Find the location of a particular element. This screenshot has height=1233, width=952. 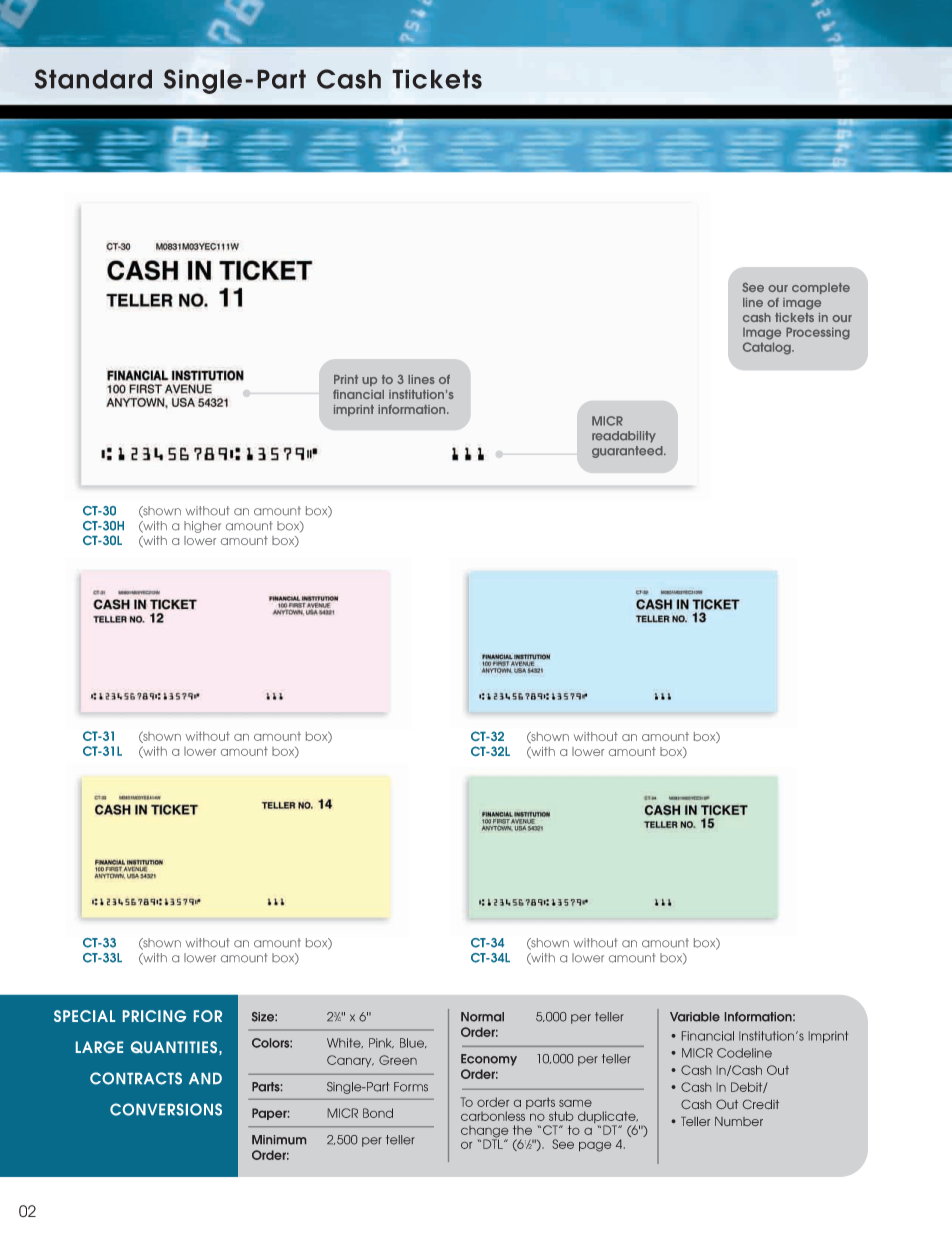

higher is located at coordinates (202, 527).
